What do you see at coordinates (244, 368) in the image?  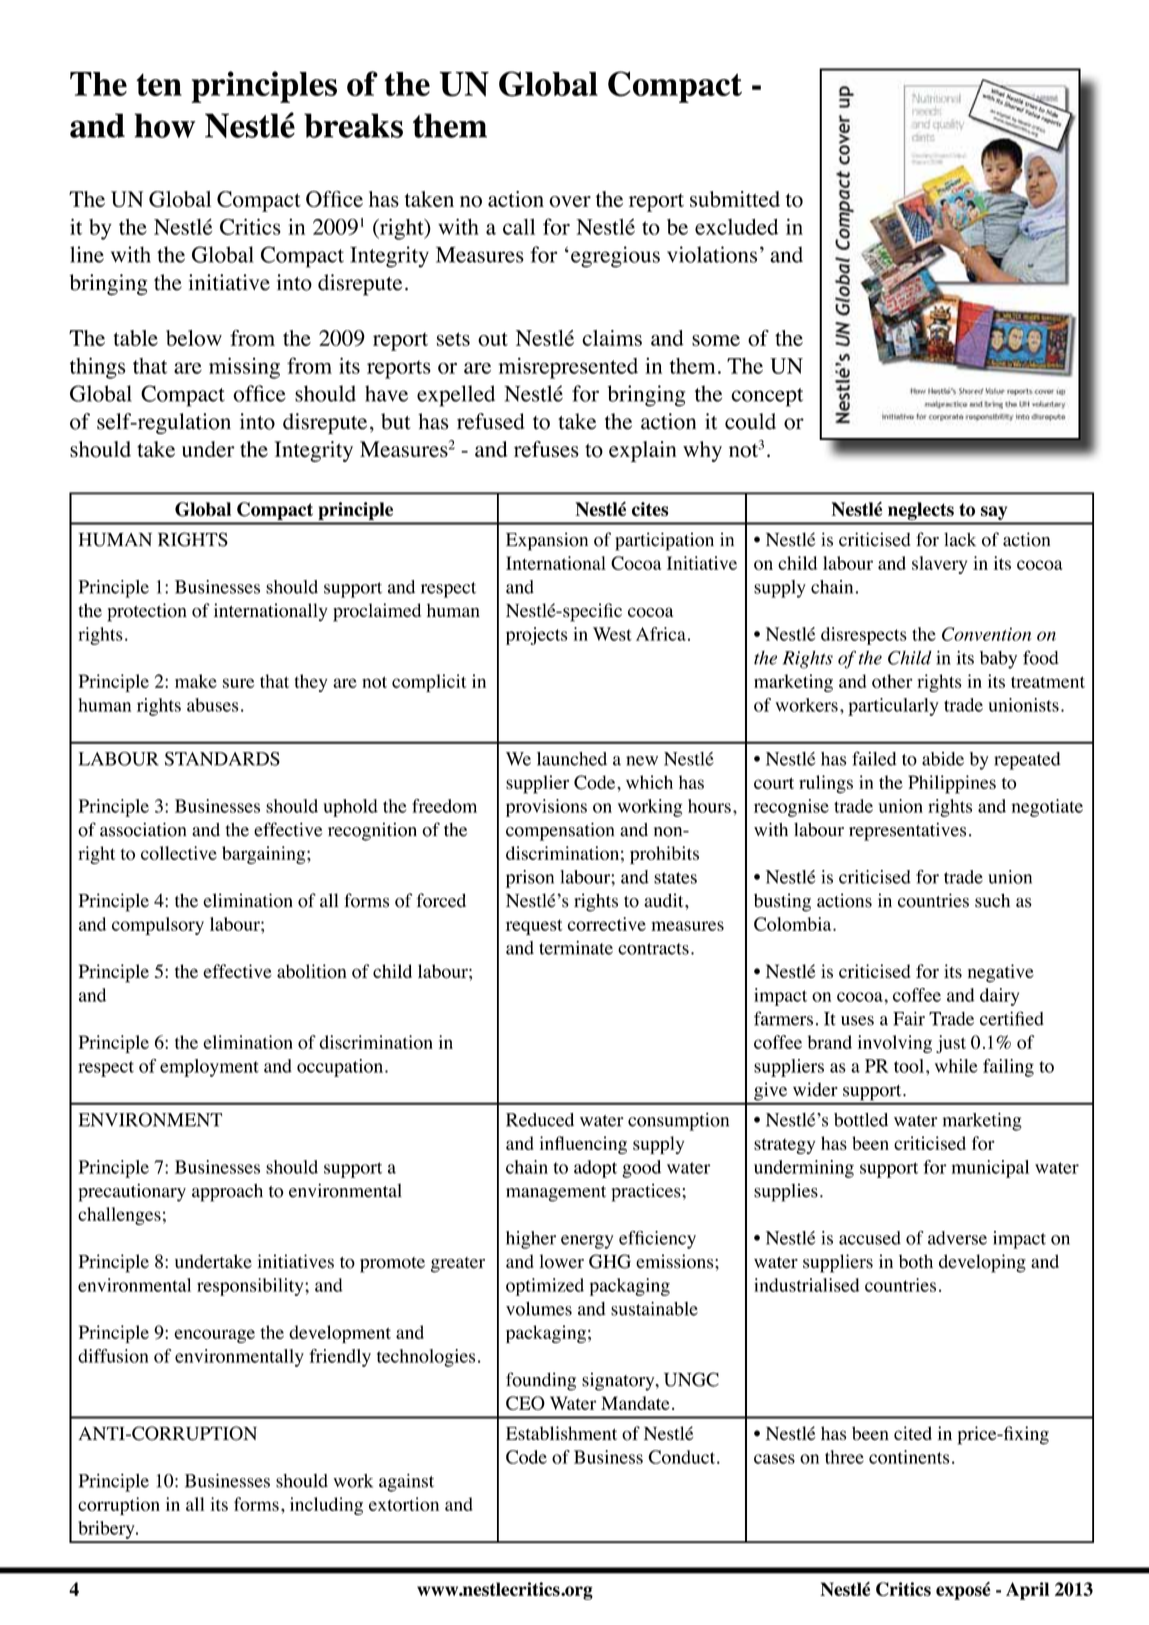 I see `missing` at bounding box center [244, 368].
